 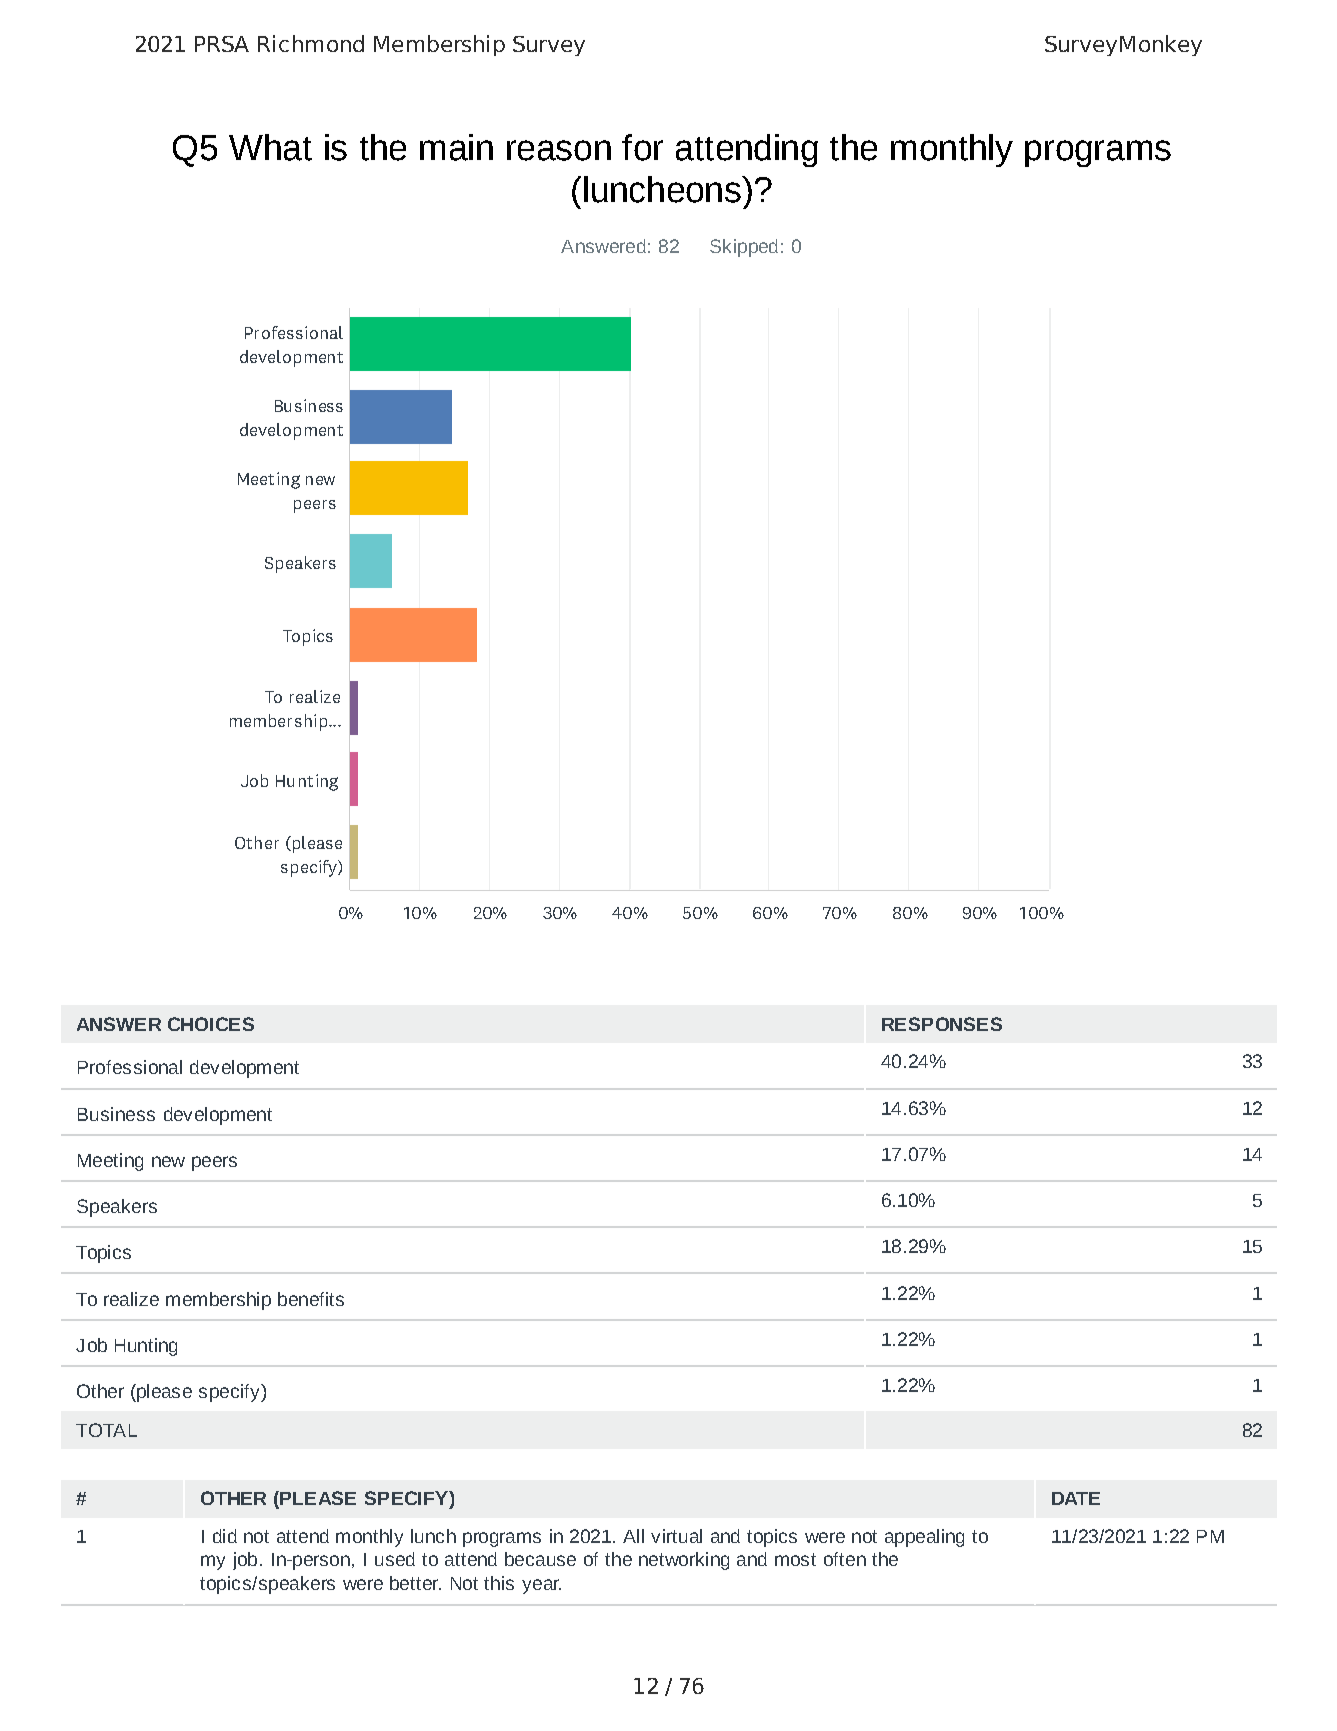 What do you see at coordinates (744, 248) in the screenshot?
I see `Skipped` at bounding box center [744, 248].
